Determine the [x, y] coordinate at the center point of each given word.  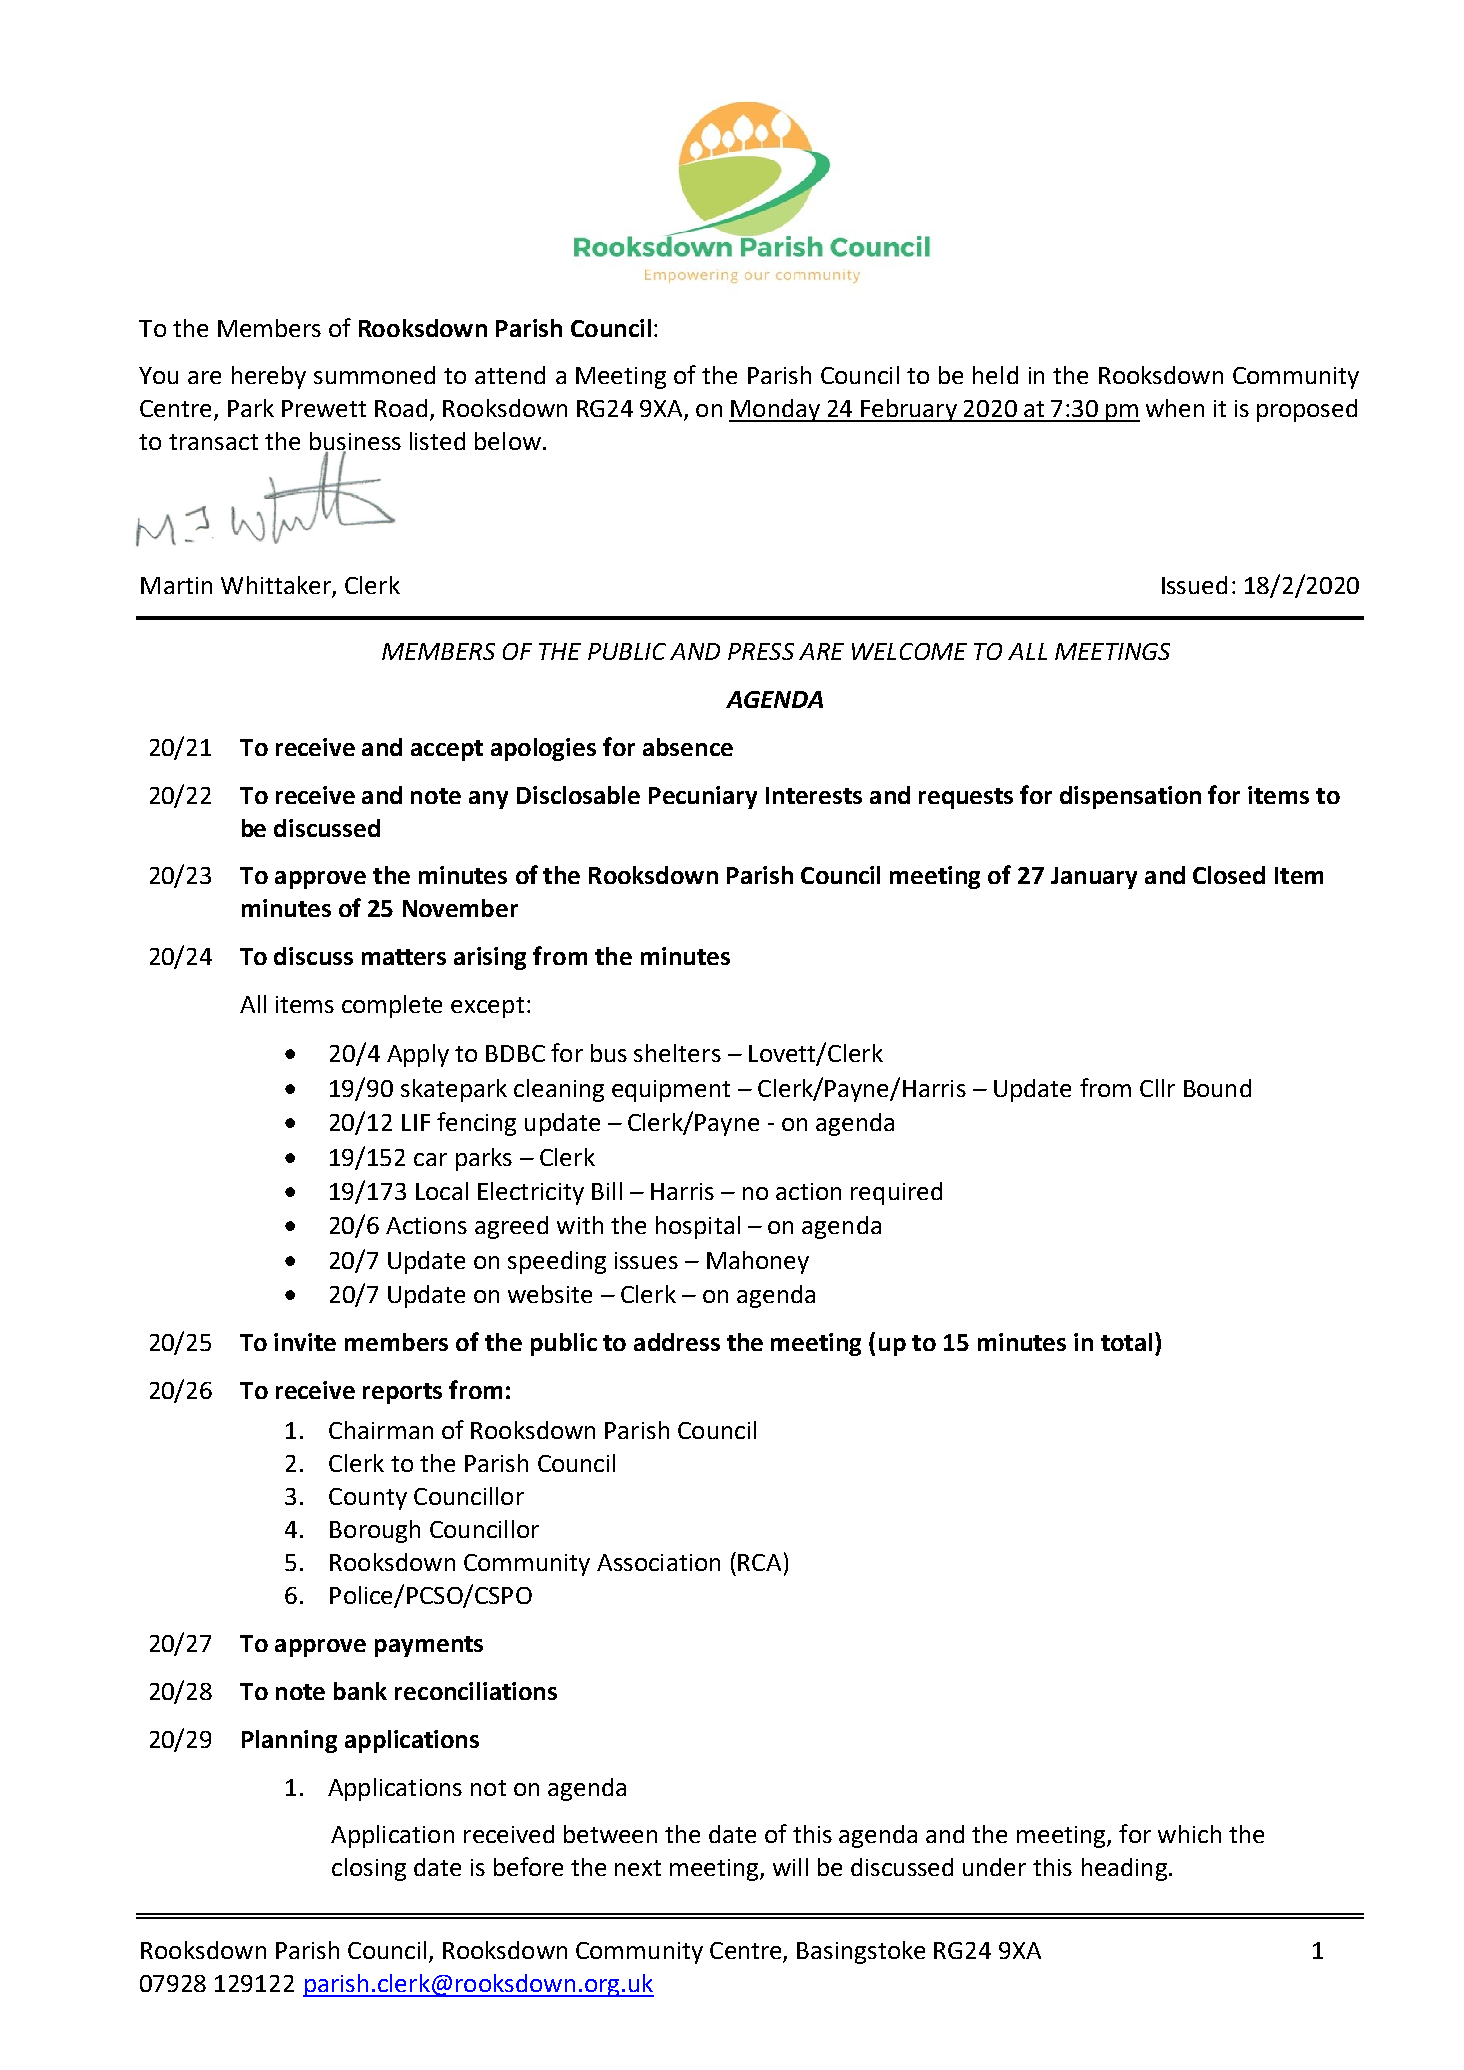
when [1175, 408]
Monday [775, 410]
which [1189, 1834]
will [790, 1867]
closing [369, 1869]
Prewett [324, 408]
